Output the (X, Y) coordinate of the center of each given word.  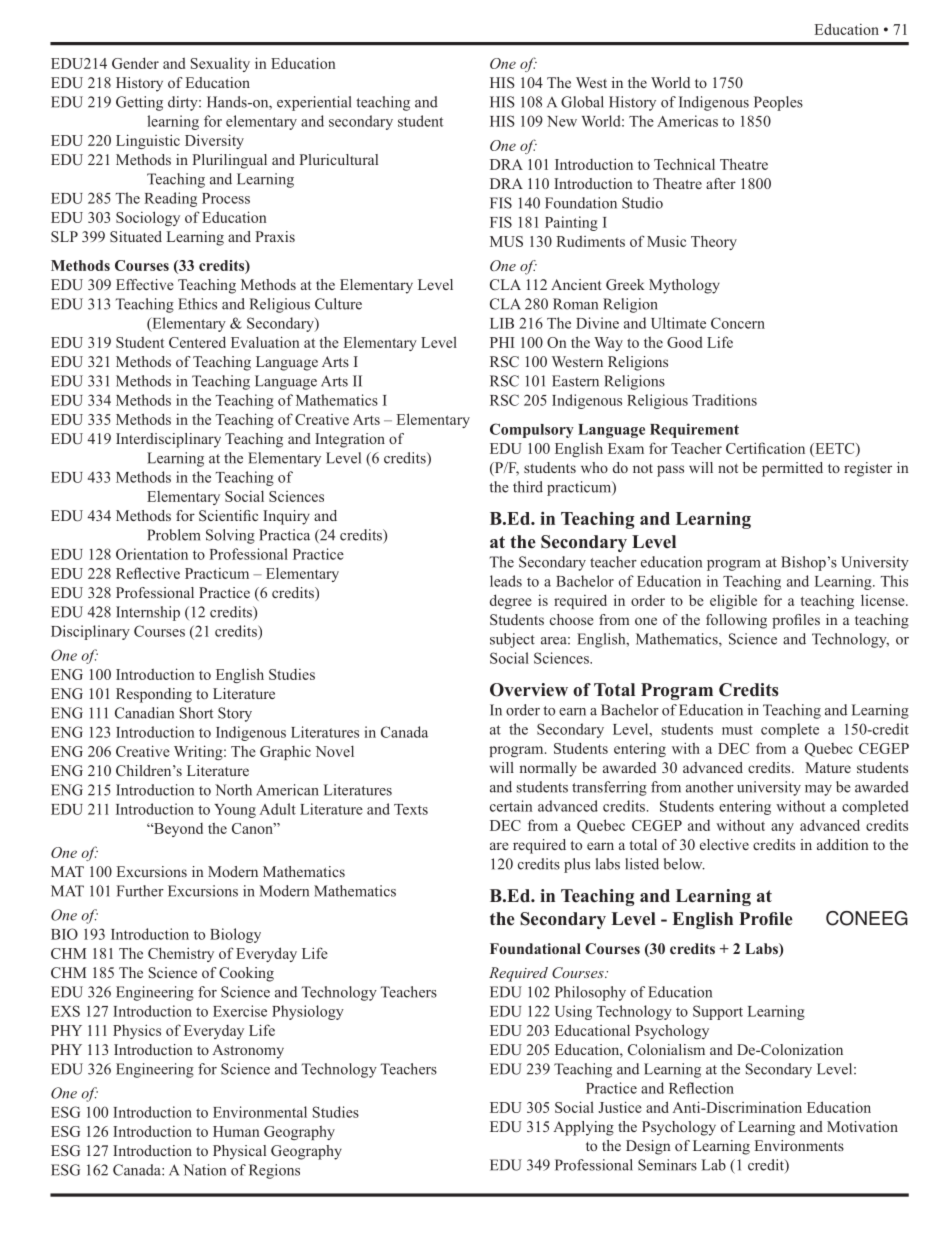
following (736, 621)
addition (842, 844)
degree (511, 601)
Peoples (778, 103)
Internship (148, 613)
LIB (502, 323)
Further (140, 891)
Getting (139, 103)
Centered (197, 342)
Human (236, 1131)
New (562, 121)
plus (577, 865)
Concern (738, 323)
